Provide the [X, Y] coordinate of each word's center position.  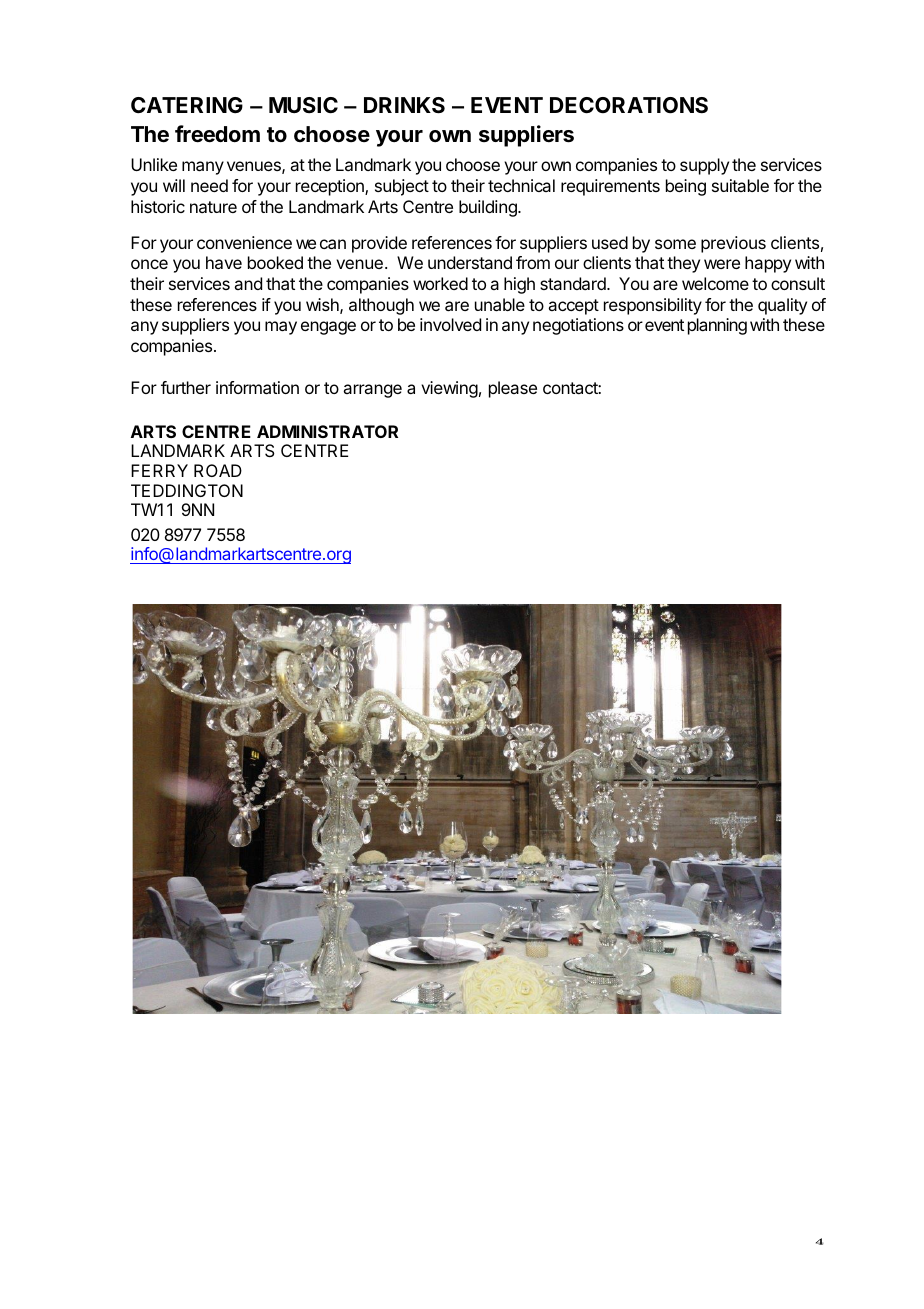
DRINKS [404, 105]
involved [450, 324]
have [224, 262]
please [513, 389]
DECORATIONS [629, 105]
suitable [740, 185]
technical [521, 185]
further [186, 387]
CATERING [187, 105]
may [281, 328]
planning [717, 326]
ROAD [218, 470]
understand [470, 262]
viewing [449, 389]
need [209, 185]
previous [733, 244]
